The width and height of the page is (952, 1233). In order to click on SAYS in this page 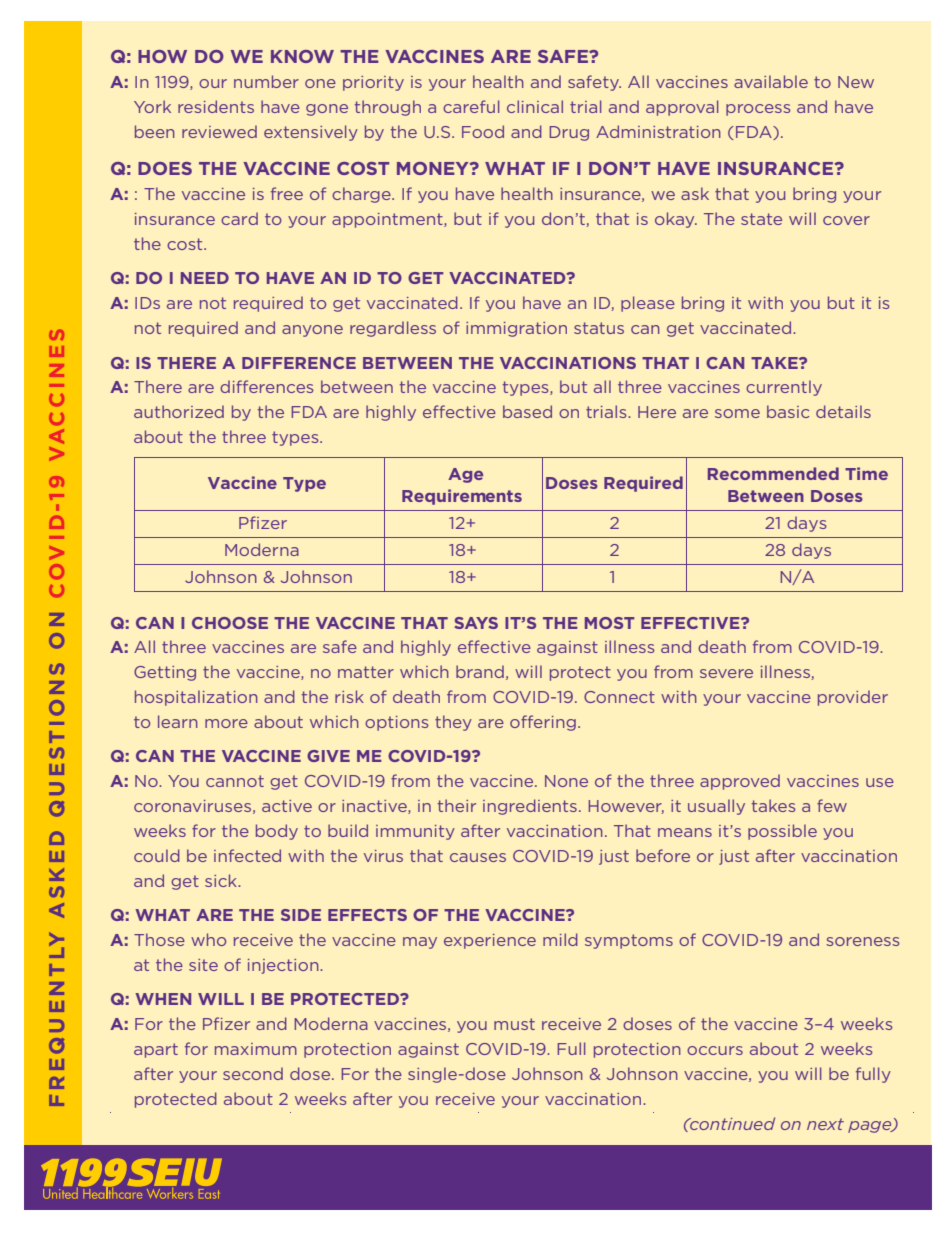, I will do `click(476, 623)`.
